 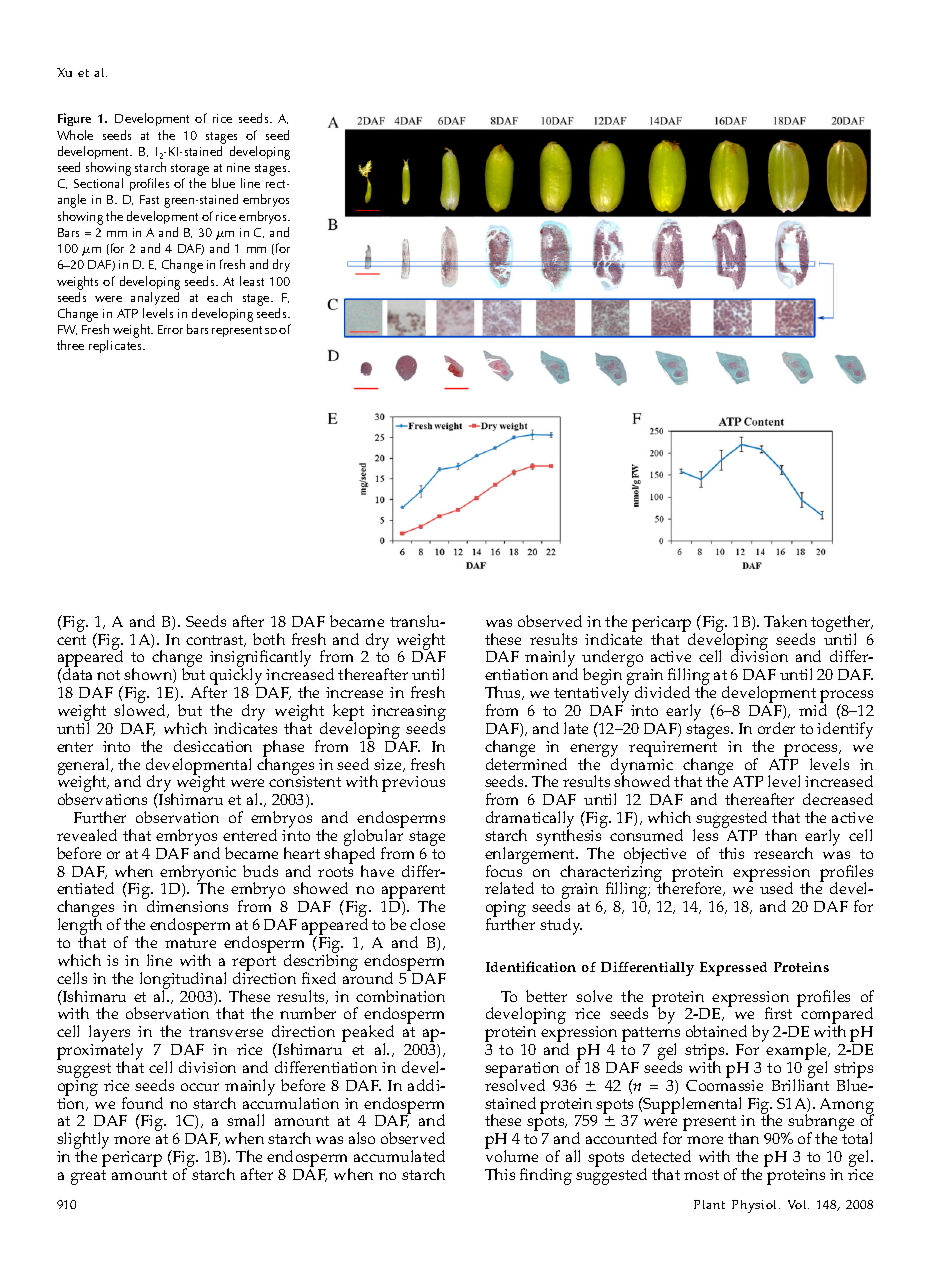 I want to click on finding, so click(x=546, y=1176).
